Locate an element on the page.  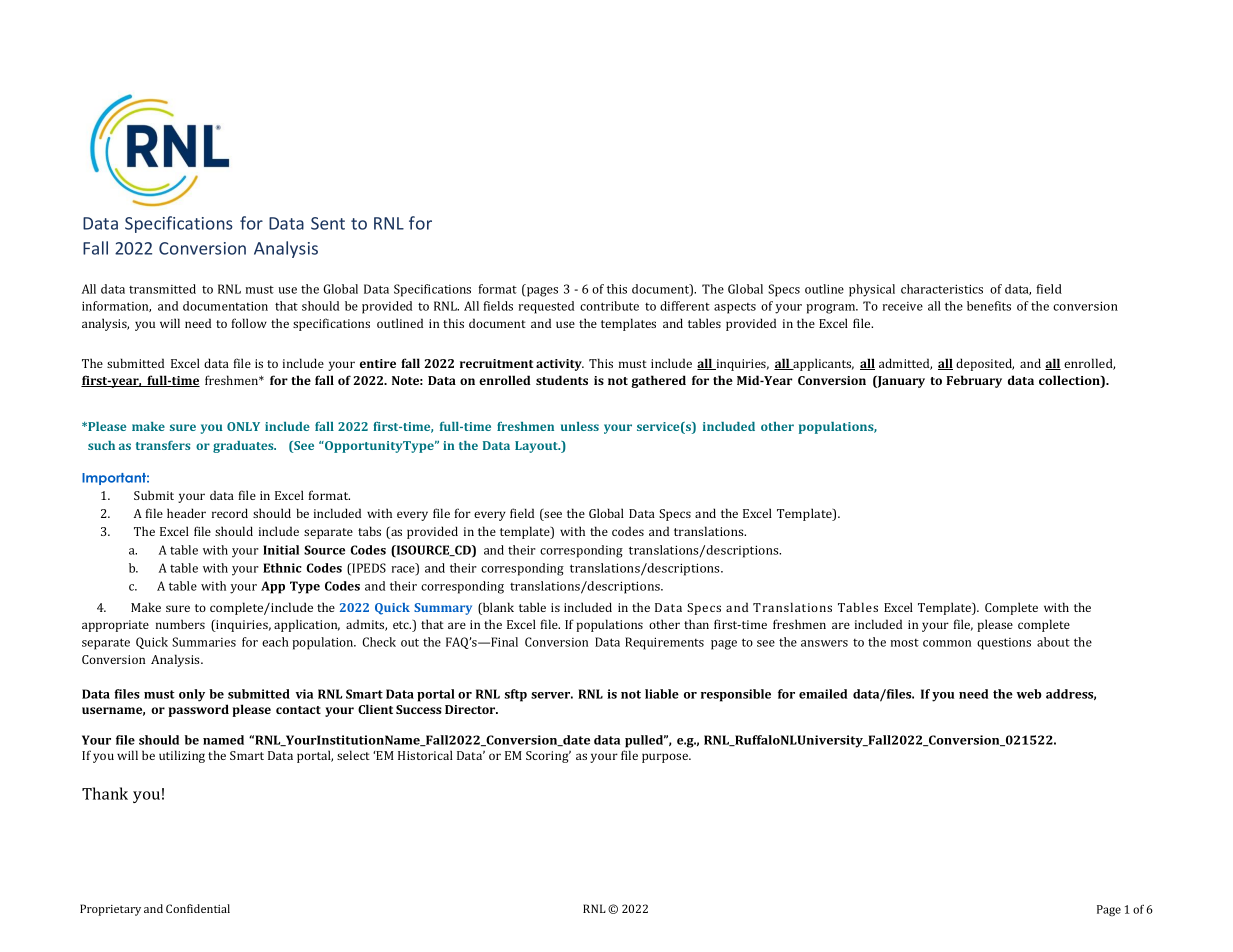
contribute is located at coordinates (609, 306).
